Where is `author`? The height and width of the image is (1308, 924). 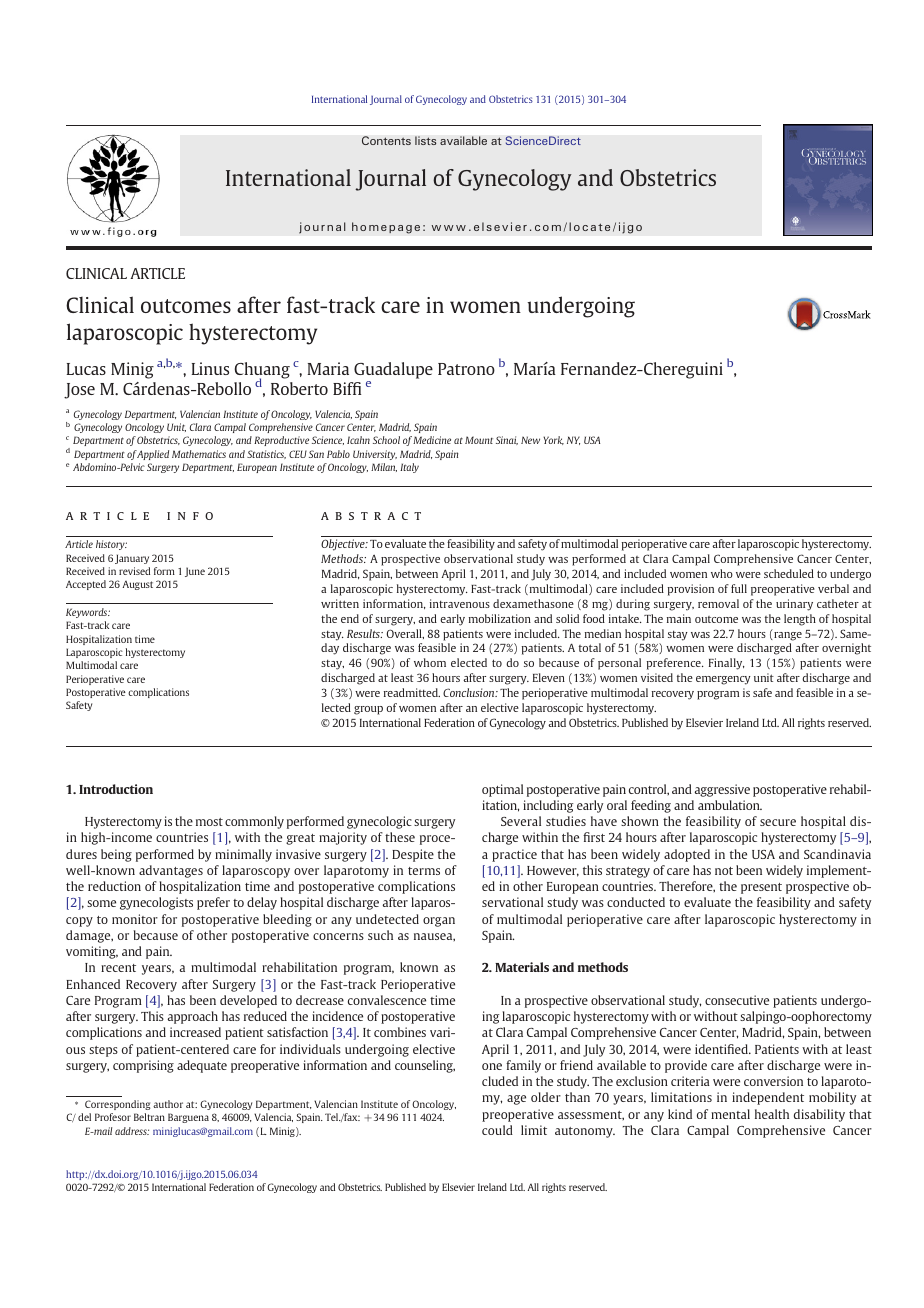
author is located at coordinates (168, 1104).
